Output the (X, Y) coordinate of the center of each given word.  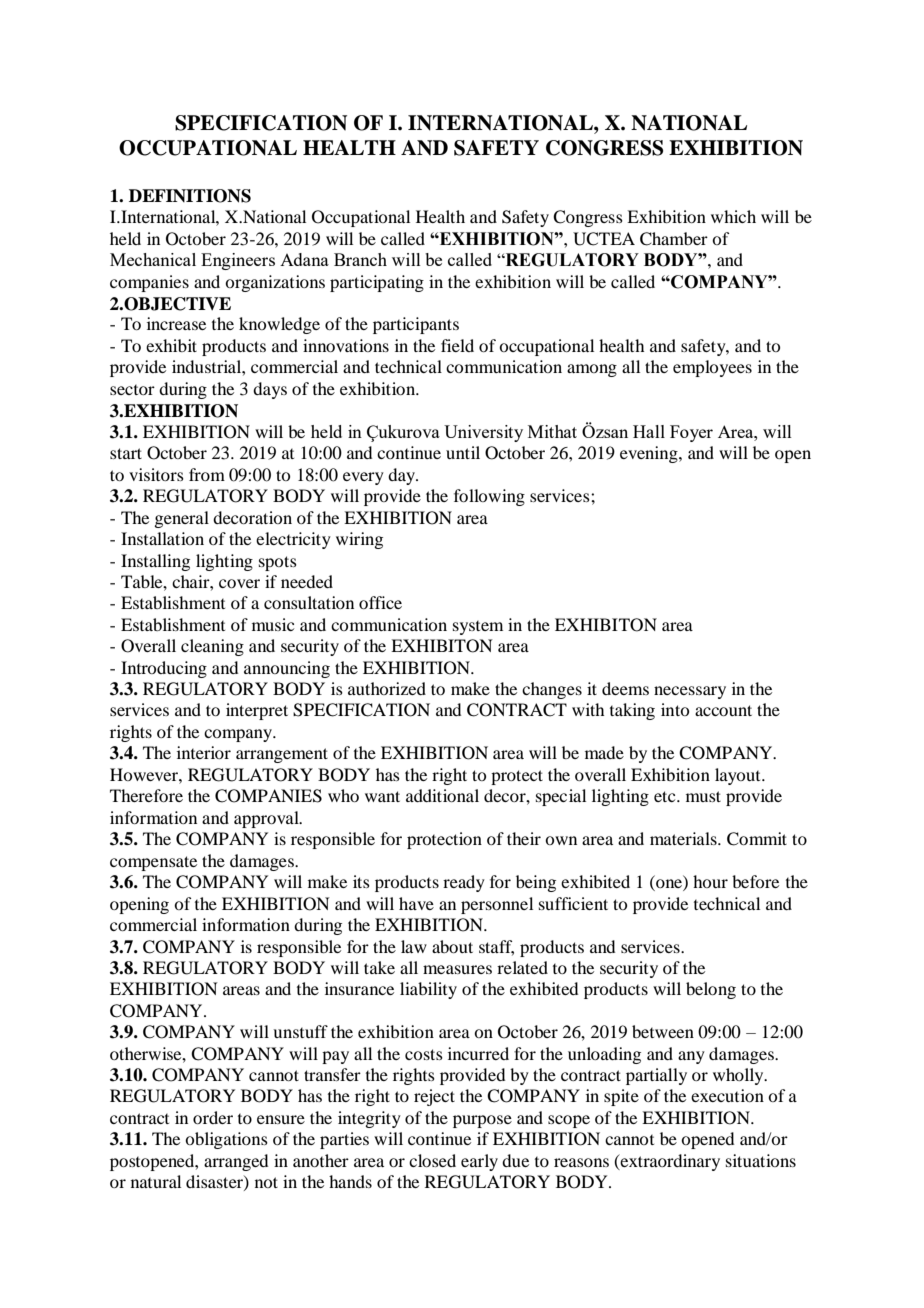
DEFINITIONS (190, 196)
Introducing (164, 669)
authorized (387, 688)
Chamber (674, 239)
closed (432, 1160)
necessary (690, 692)
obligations (226, 1140)
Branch (360, 259)
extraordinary (669, 1162)
